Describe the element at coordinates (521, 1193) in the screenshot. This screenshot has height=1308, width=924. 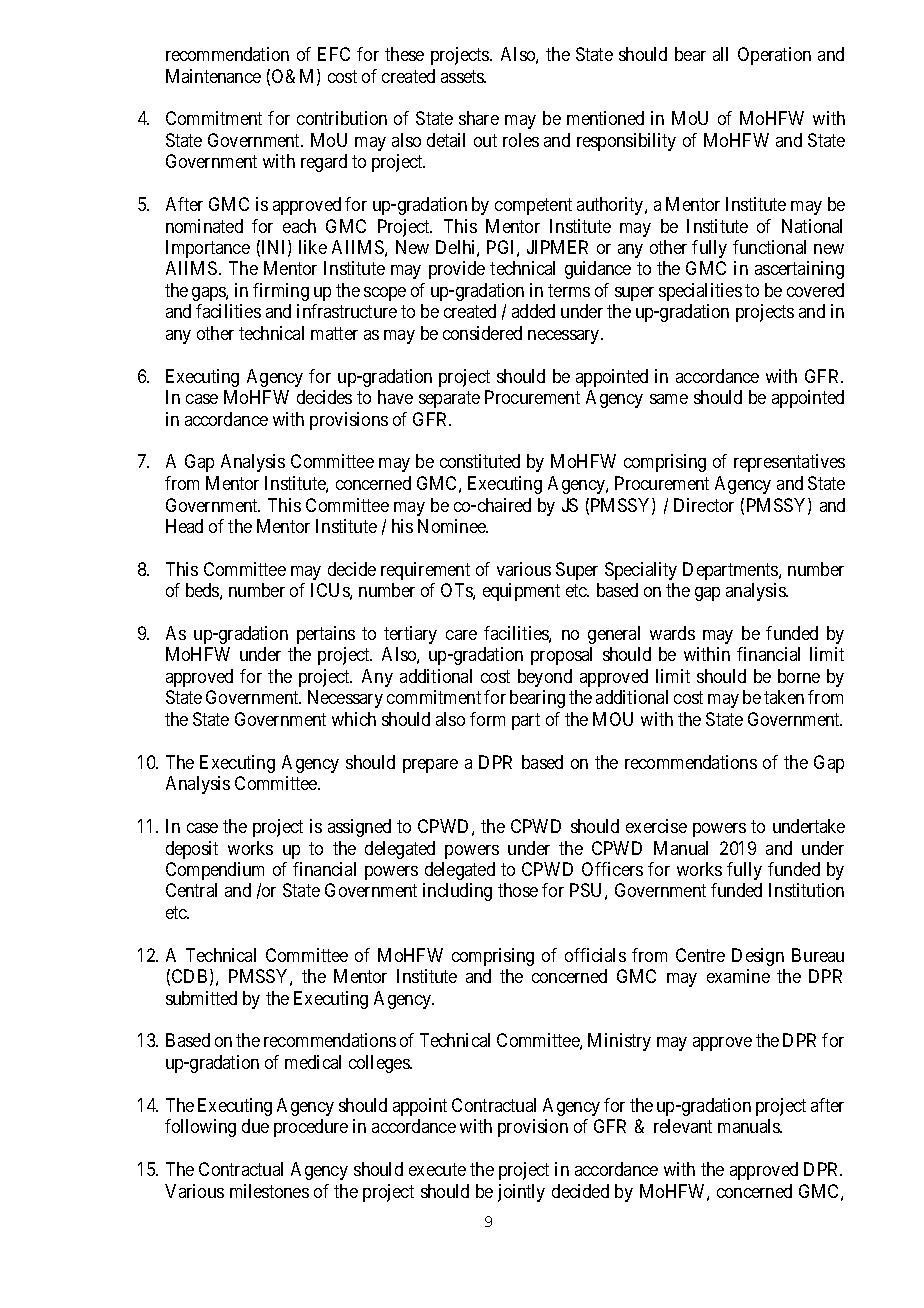
I see `jointly` at that location.
